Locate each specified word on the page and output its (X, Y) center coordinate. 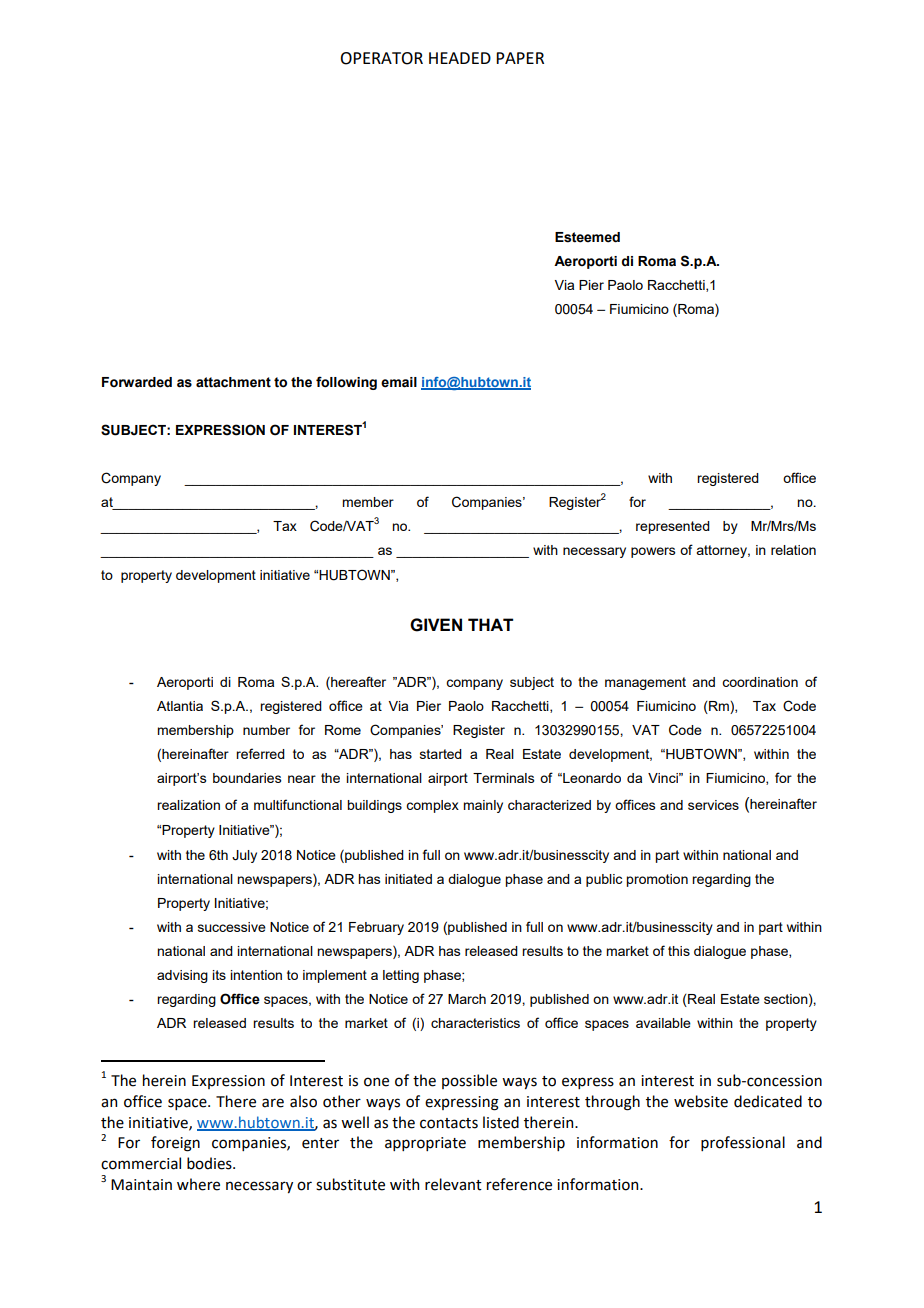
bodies (210, 1163)
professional (743, 1143)
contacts (449, 1123)
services (713, 805)
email (399, 382)
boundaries (247, 778)
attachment (233, 382)
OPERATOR (381, 58)
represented (673, 527)
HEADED (460, 58)
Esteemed (587, 237)
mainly (483, 806)
